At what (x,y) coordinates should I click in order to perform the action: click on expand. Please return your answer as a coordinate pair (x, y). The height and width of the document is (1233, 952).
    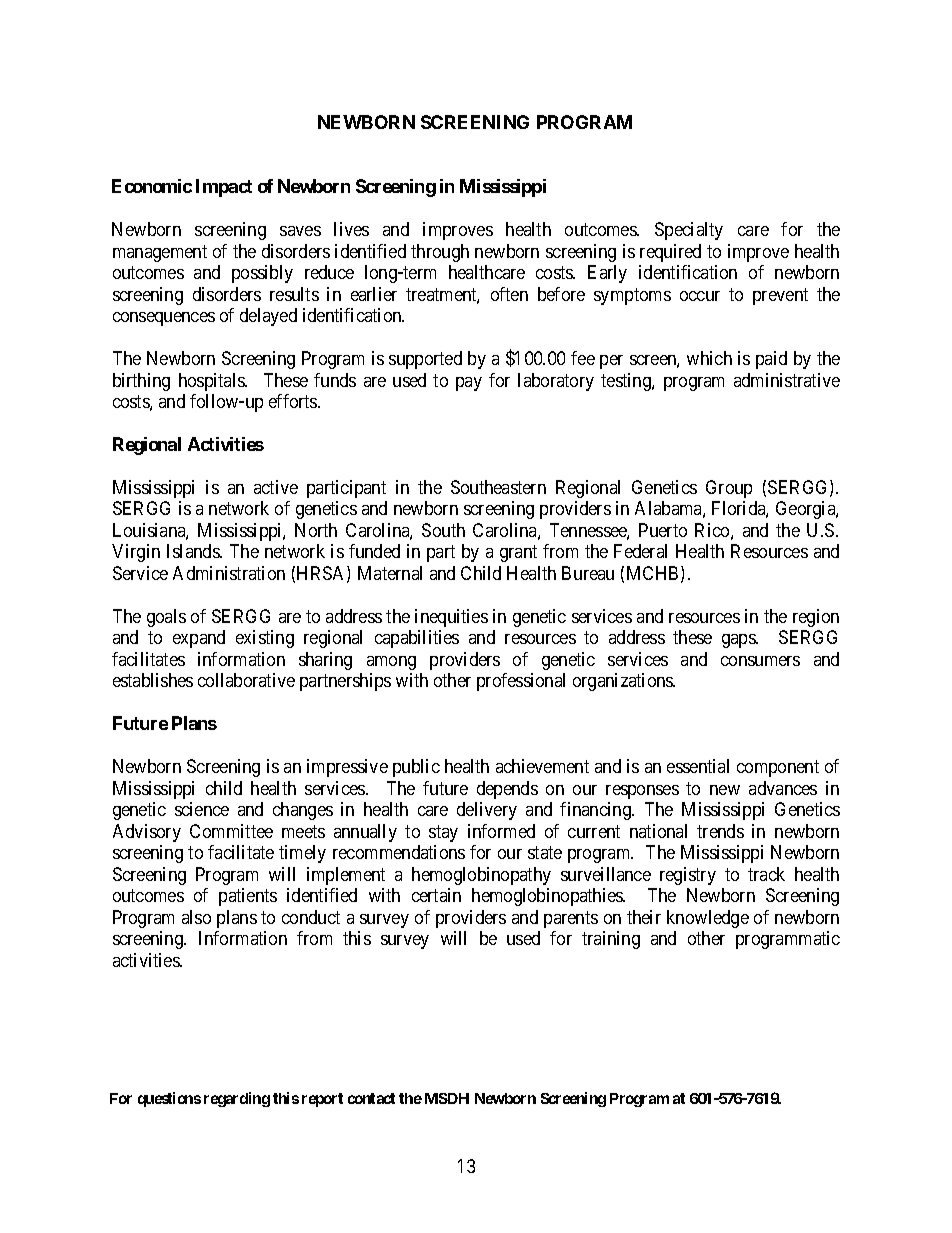
    Looking at the image, I should click on (199, 639).
